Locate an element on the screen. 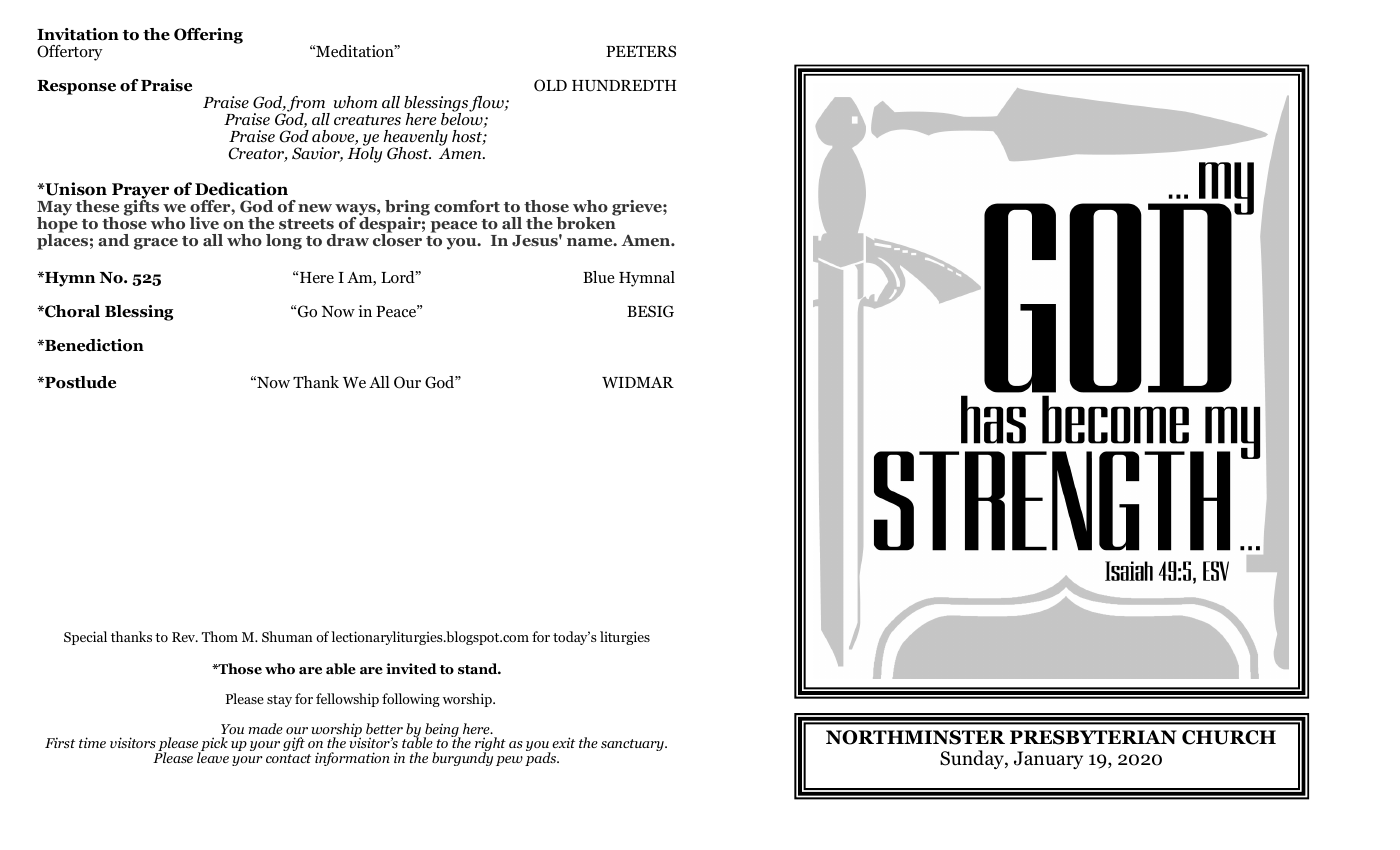 The width and height of the screenshot is (1400, 850). pick is located at coordinates (213, 745).
